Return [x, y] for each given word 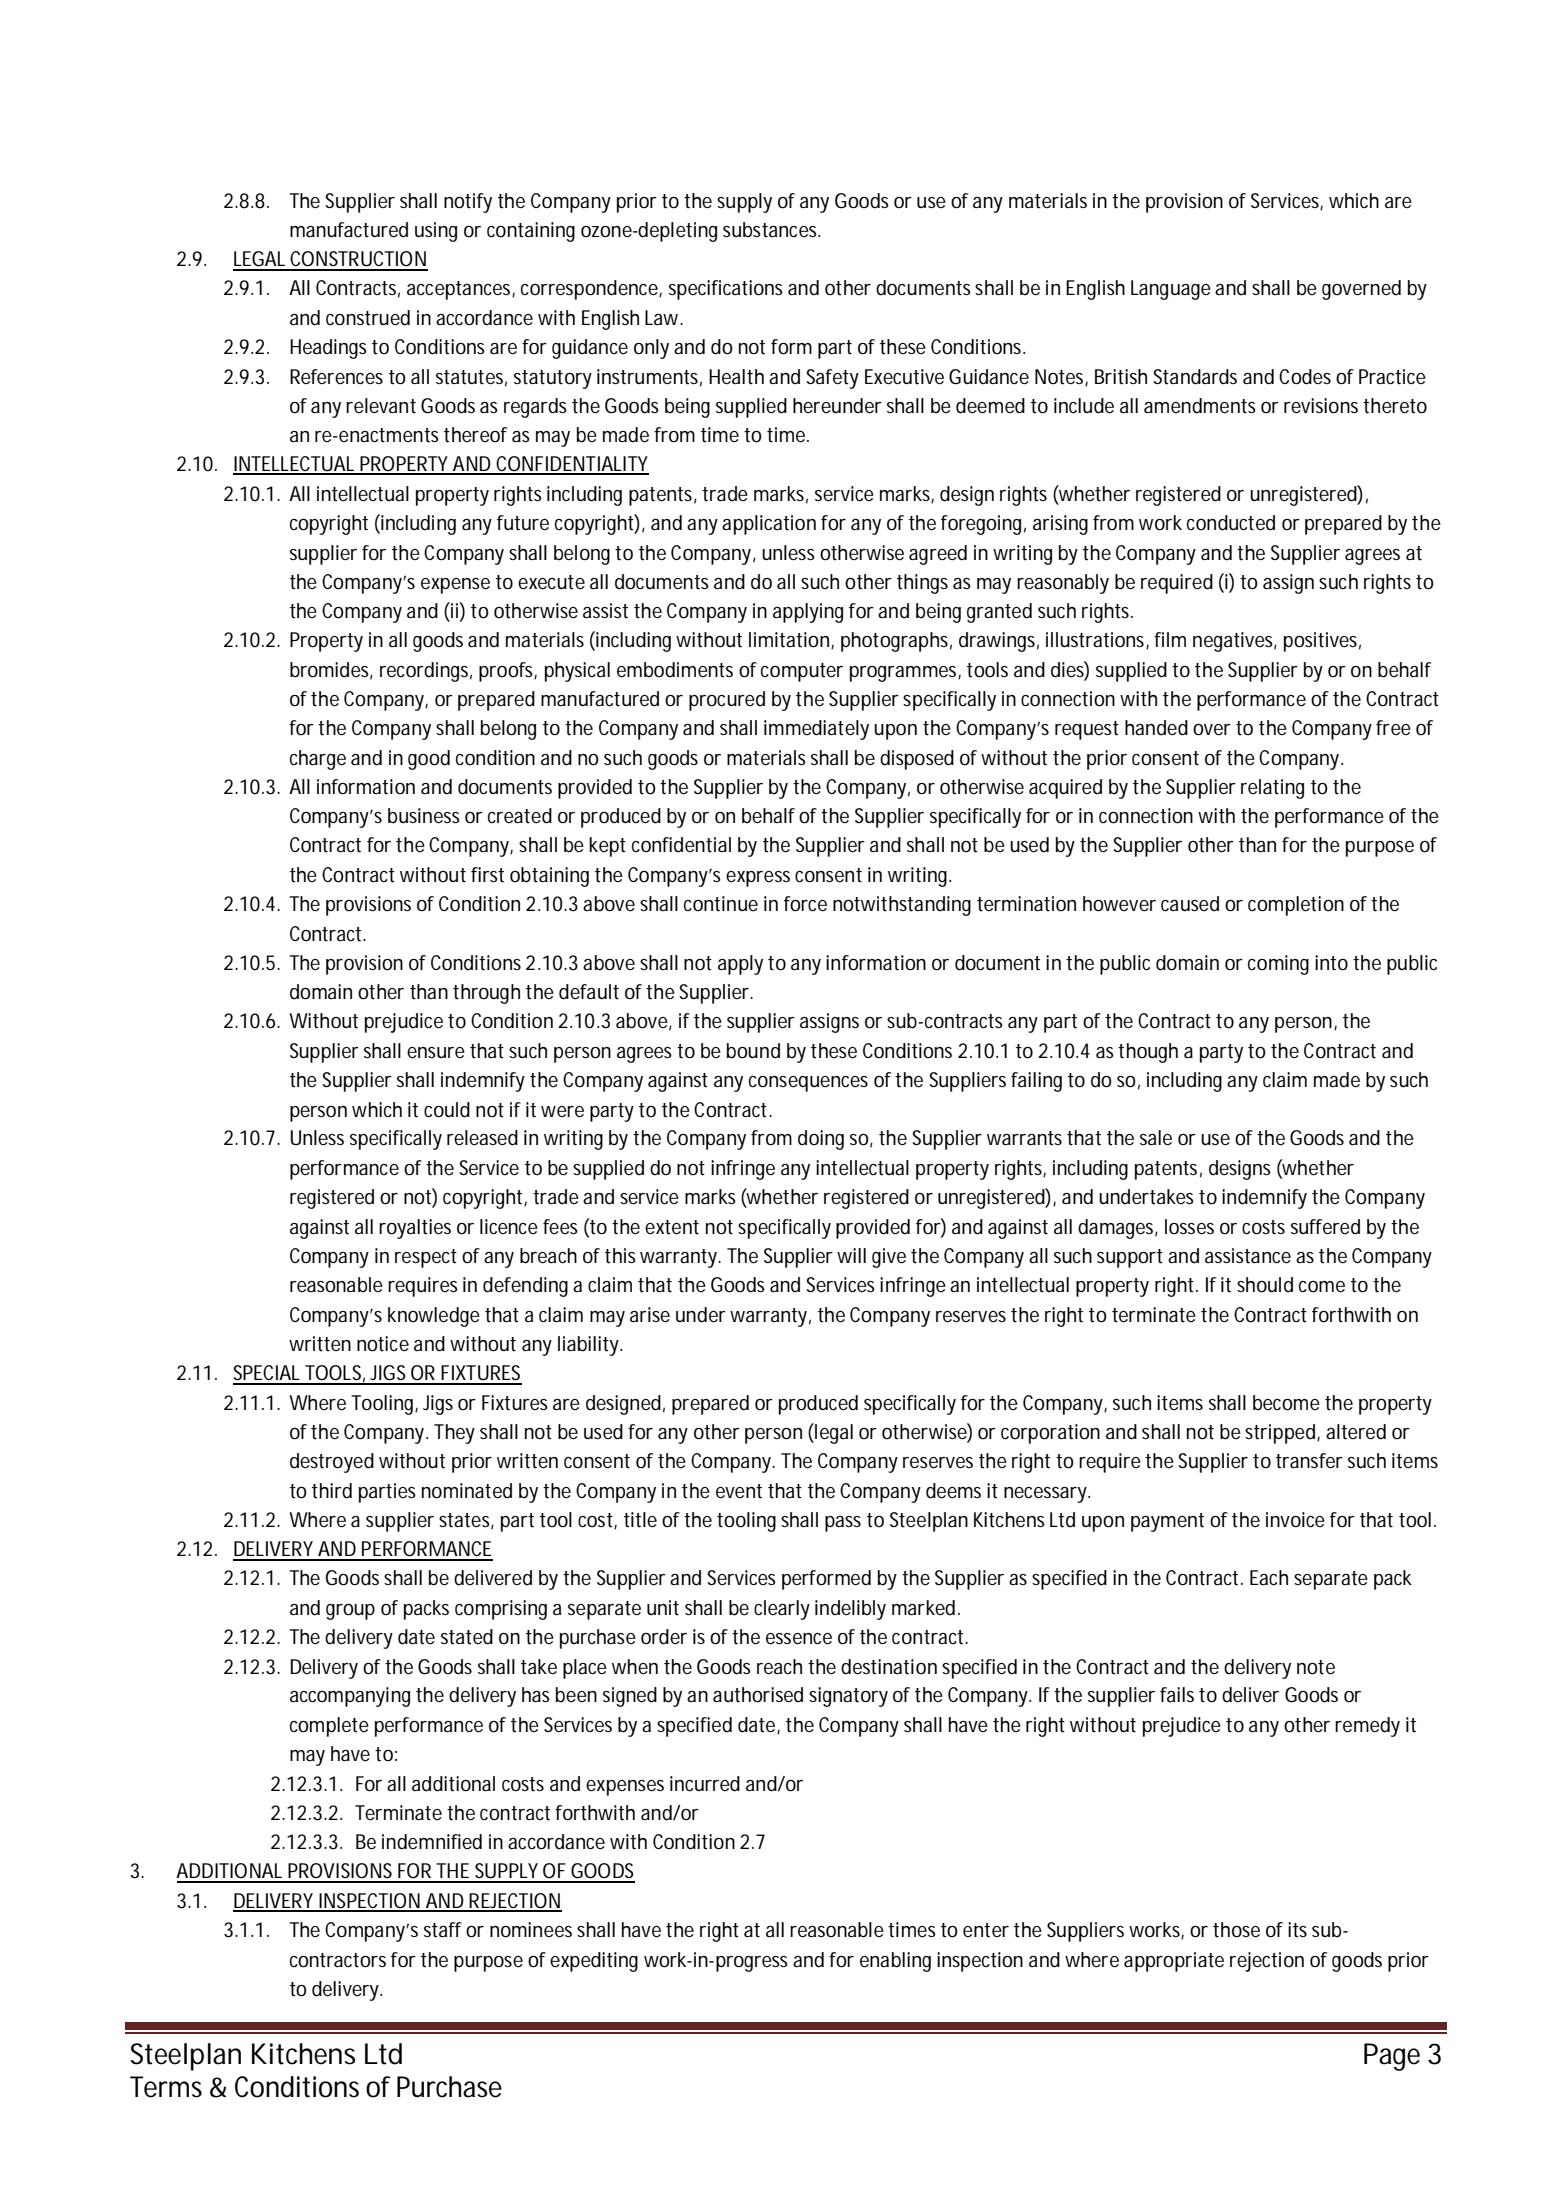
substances [771, 230]
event [739, 1491]
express [758, 879]
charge [318, 760]
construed [368, 318]
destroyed [332, 1463]
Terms [166, 2087]
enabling [895, 1962]
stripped [1281, 1434]
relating [1272, 789]
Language [1171, 290]
